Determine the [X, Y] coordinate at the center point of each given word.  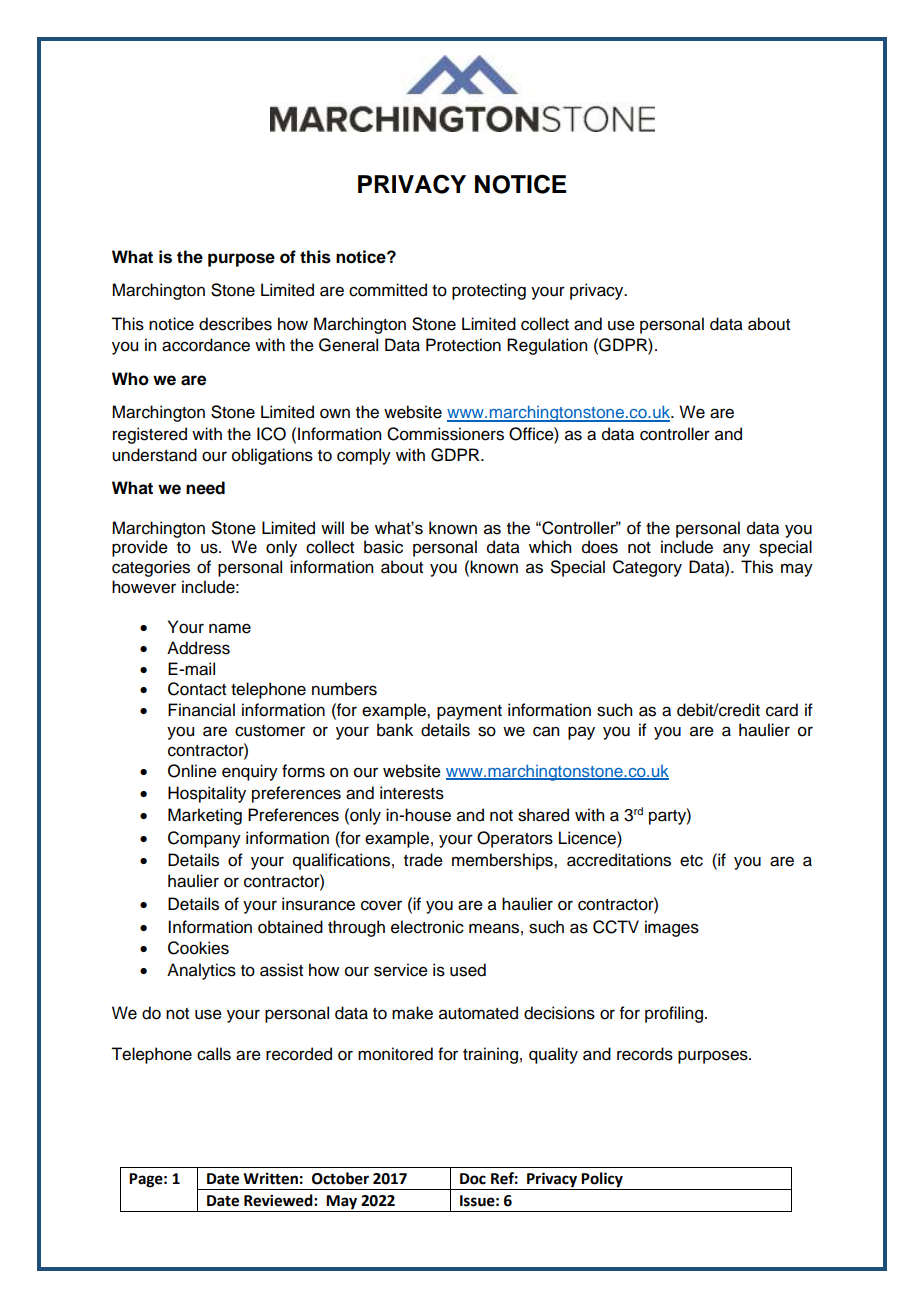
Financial [201, 710]
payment [469, 712]
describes [235, 324]
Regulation [547, 346]
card [782, 710]
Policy [602, 1181]
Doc [473, 1179]
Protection [463, 345]
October [340, 1178]
